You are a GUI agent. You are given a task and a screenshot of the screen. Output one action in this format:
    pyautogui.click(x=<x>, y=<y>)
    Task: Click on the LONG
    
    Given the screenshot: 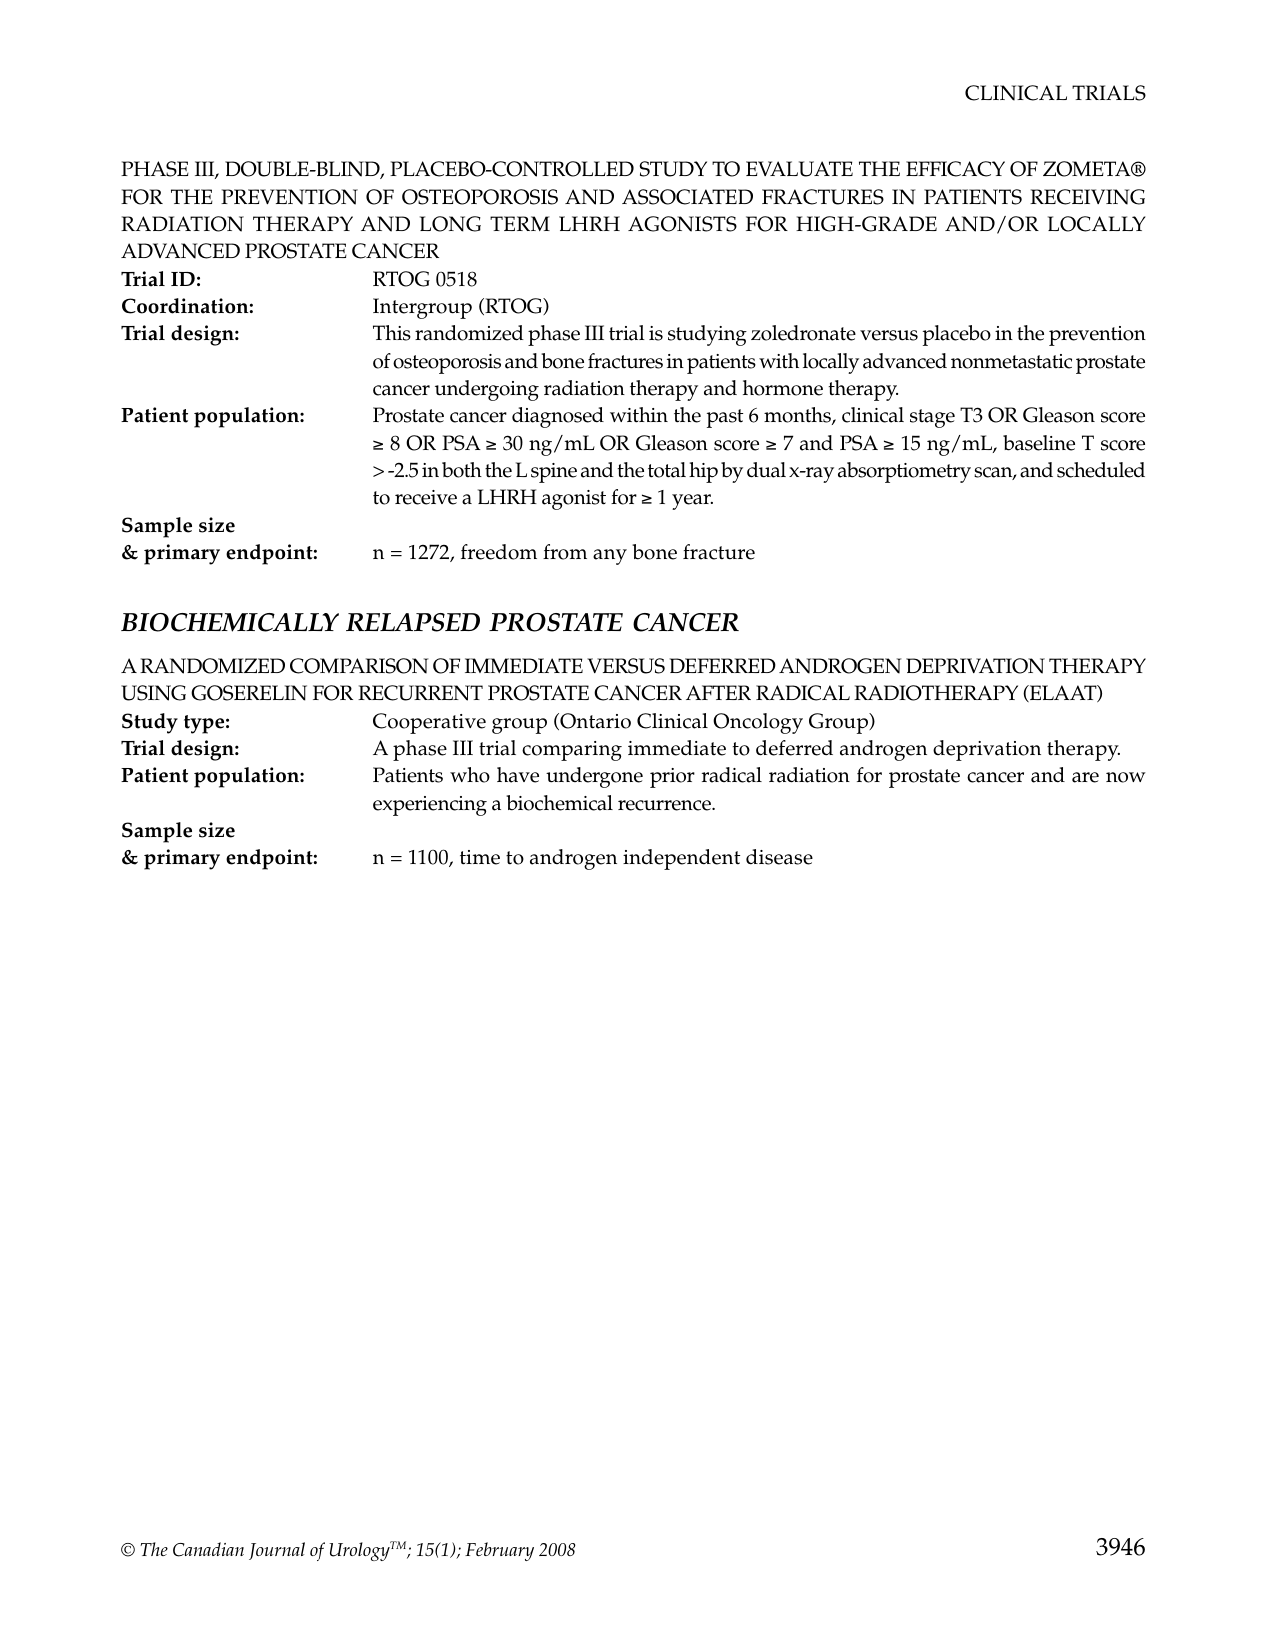 What is the action you would take?
    pyautogui.click(x=450, y=224)
